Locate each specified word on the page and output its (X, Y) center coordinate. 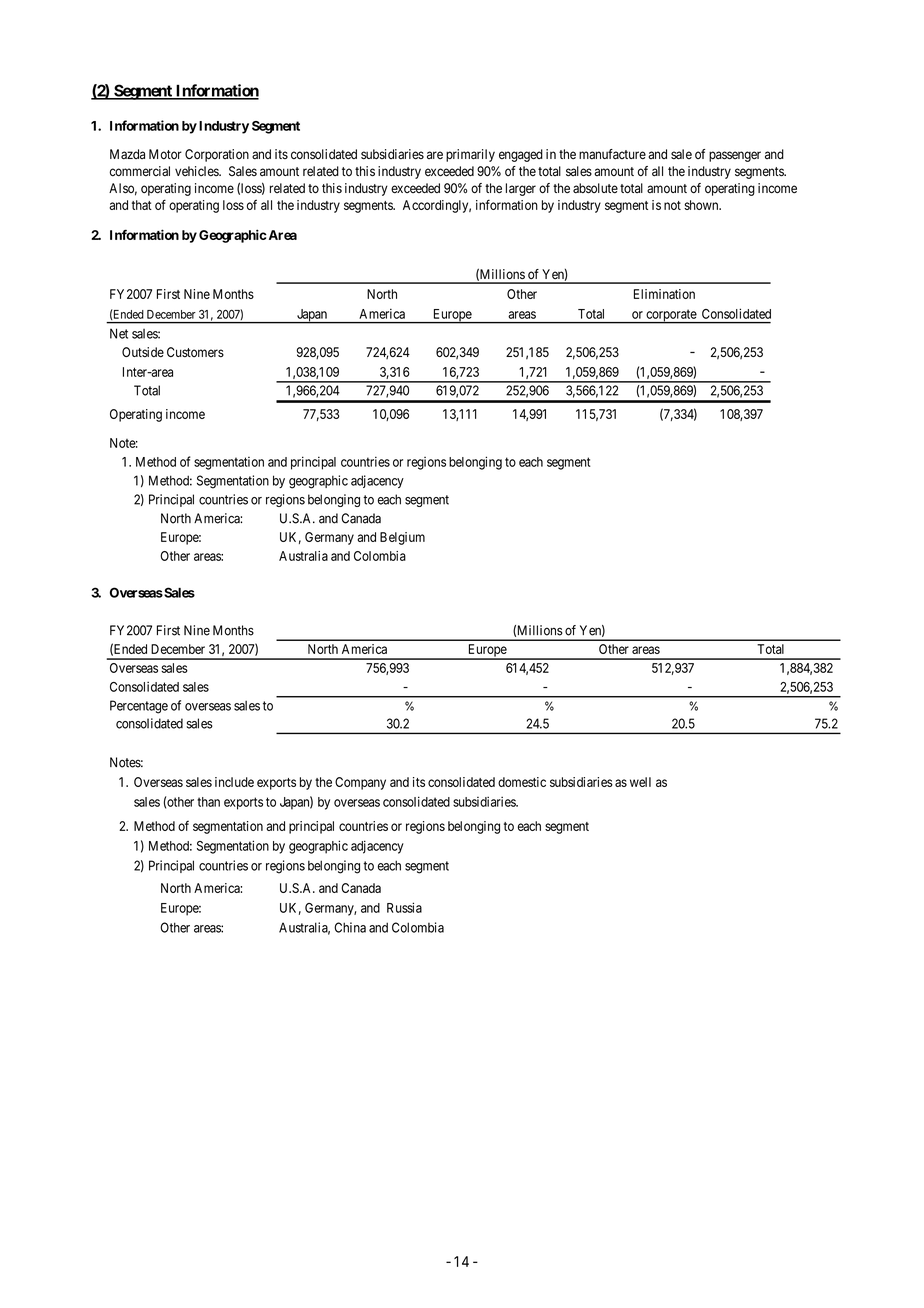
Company (360, 783)
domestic (522, 782)
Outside (143, 352)
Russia (404, 907)
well (640, 782)
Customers (195, 352)
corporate (671, 316)
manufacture (612, 154)
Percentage (139, 707)
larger (521, 189)
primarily (470, 155)
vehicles (197, 171)
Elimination (664, 294)
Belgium (402, 538)
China (350, 927)
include (234, 782)
